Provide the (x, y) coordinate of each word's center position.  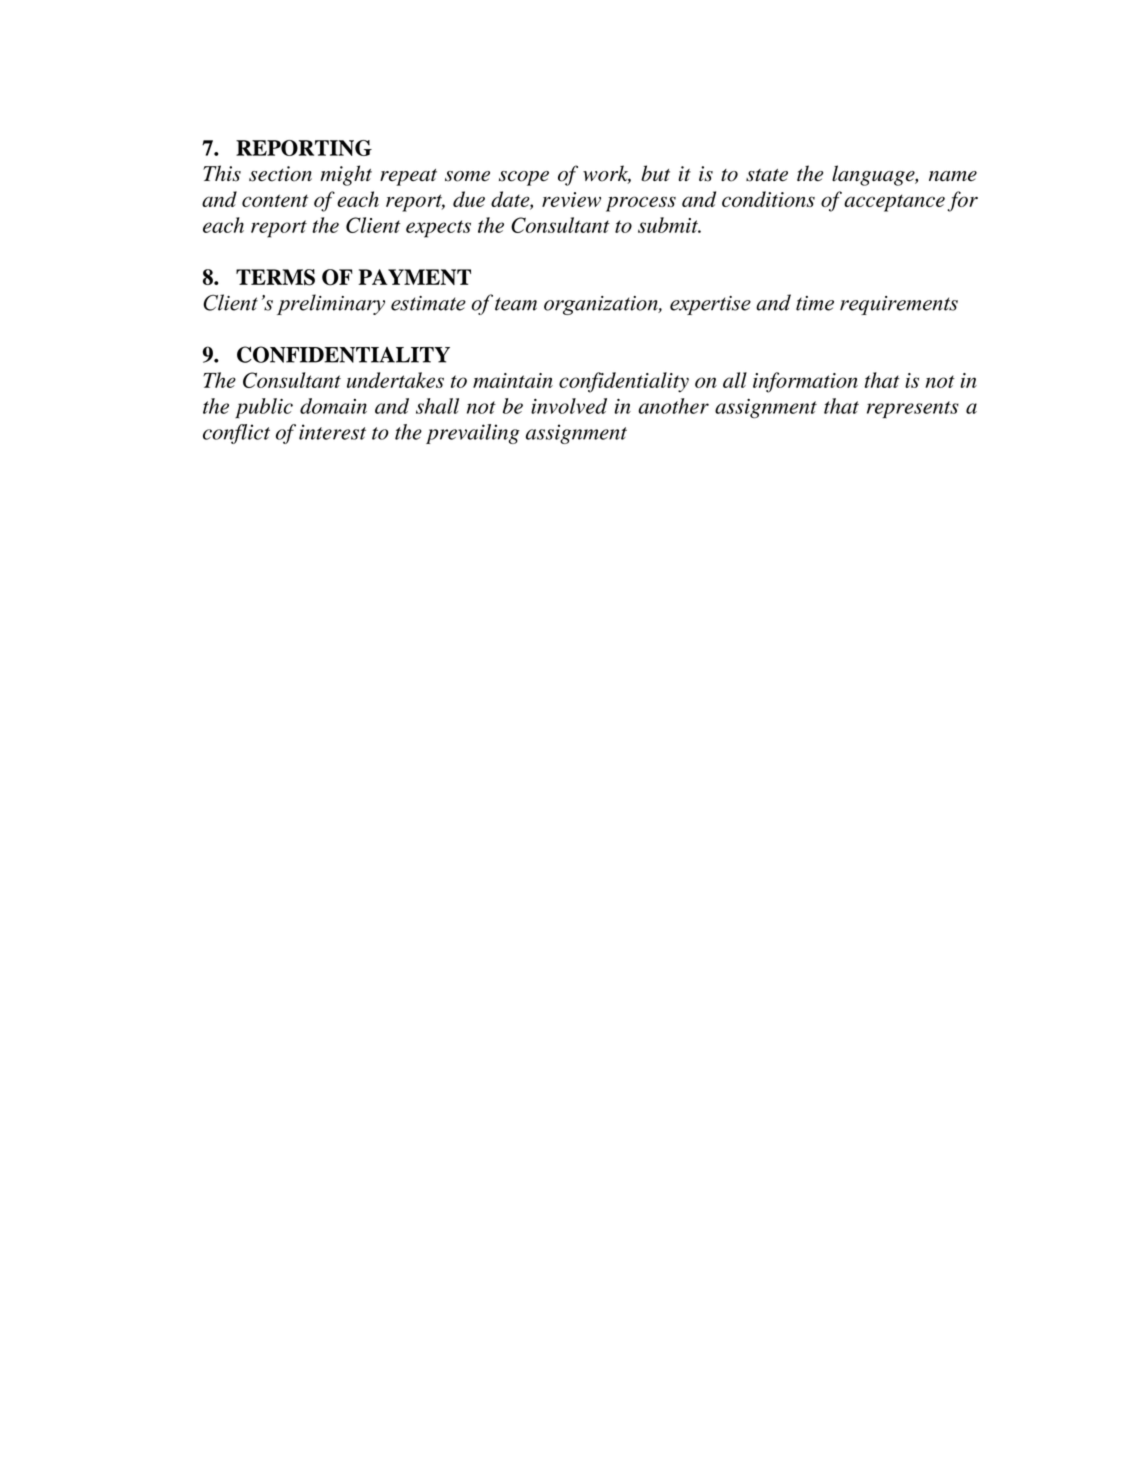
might (346, 175)
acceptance (894, 203)
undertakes (395, 380)
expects (438, 229)
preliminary (331, 304)
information (805, 382)
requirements (899, 305)
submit (669, 225)
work (607, 174)
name (953, 176)
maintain (513, 380)
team (516, 304)
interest (332, 432)
